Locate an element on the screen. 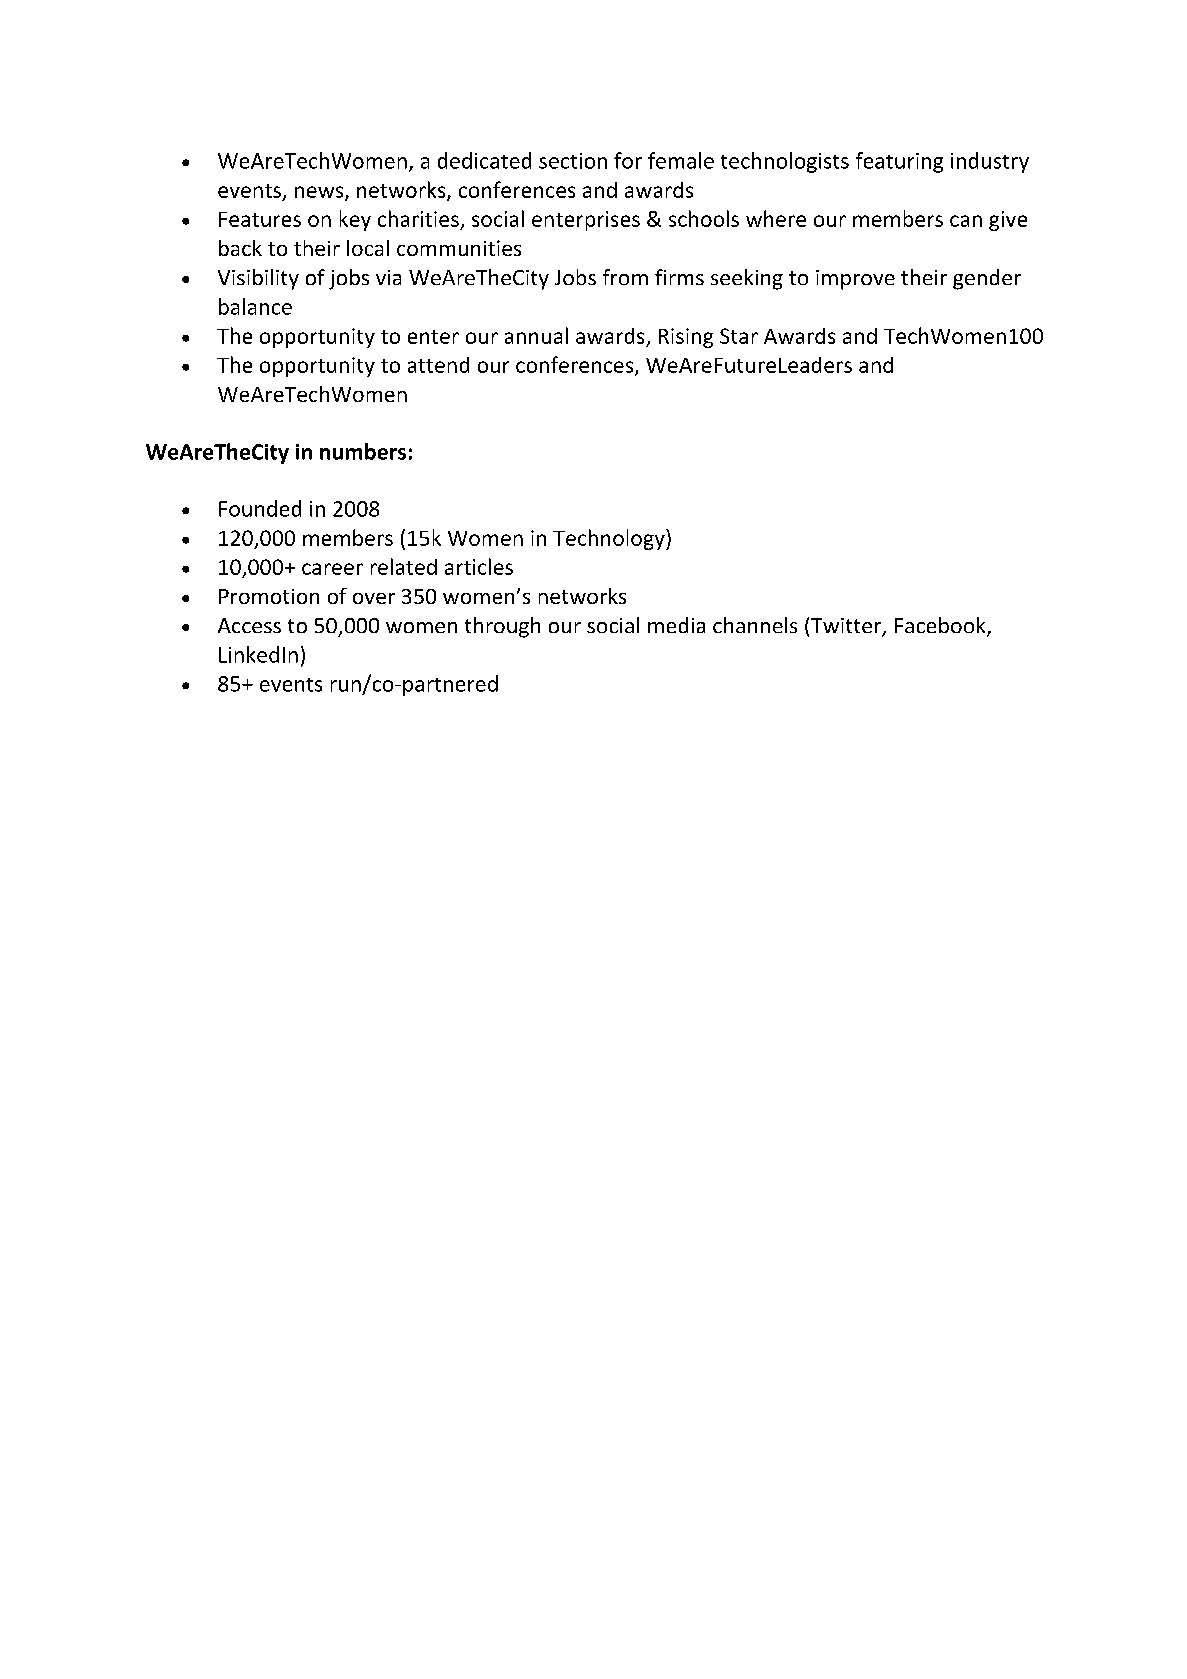 This screenshot has height=1679, width=1187. for is located at coordinates (628, 160).
